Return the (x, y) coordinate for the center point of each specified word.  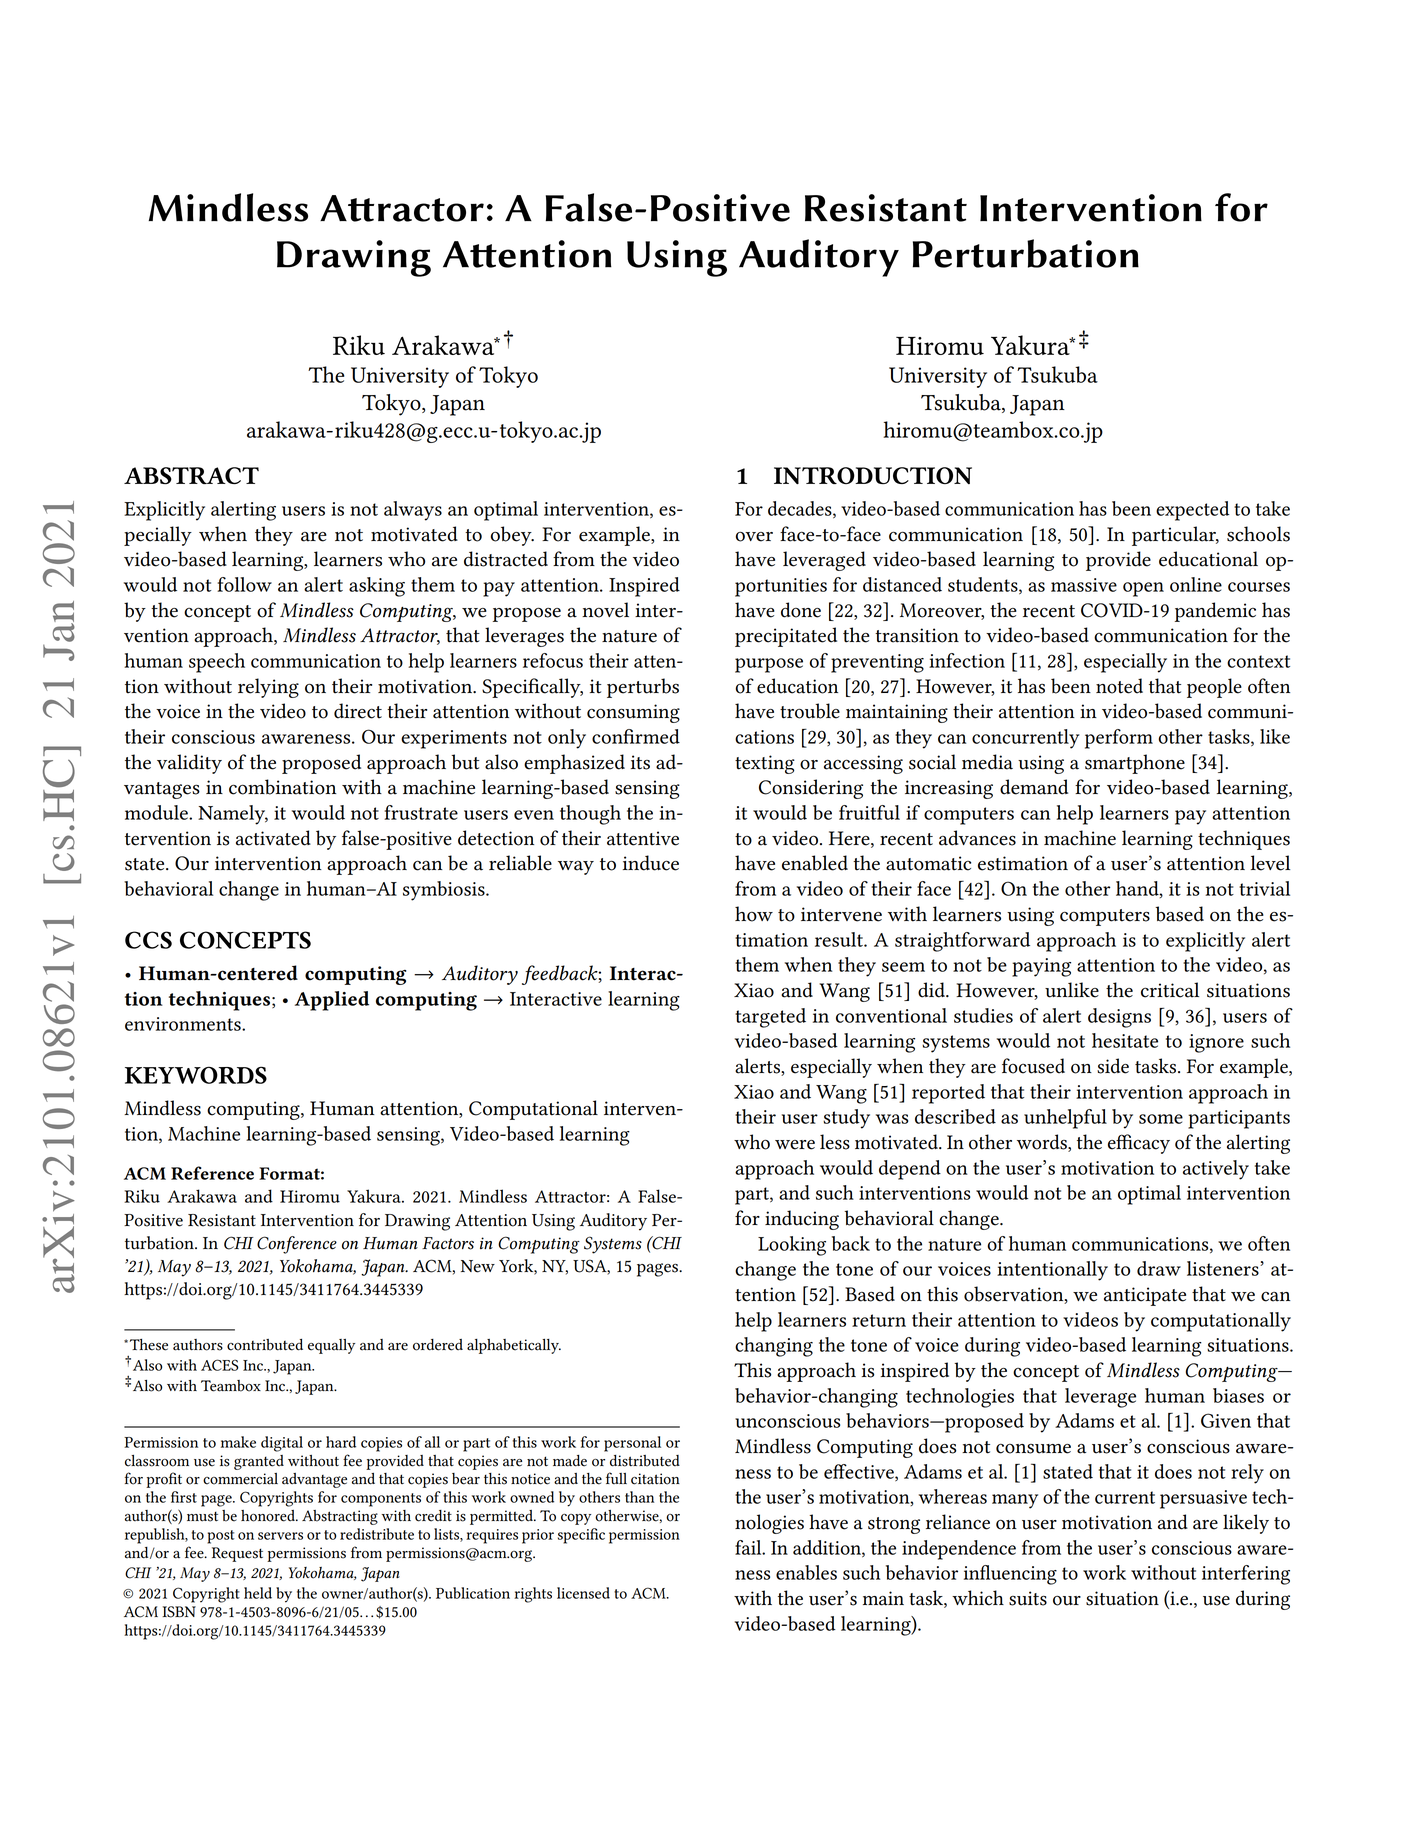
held (258, 1593)
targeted (770, 1018)
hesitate (1125, 1040)
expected (1192, 511)
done (801, 610)
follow (244, 584)
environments (184, 1024)
